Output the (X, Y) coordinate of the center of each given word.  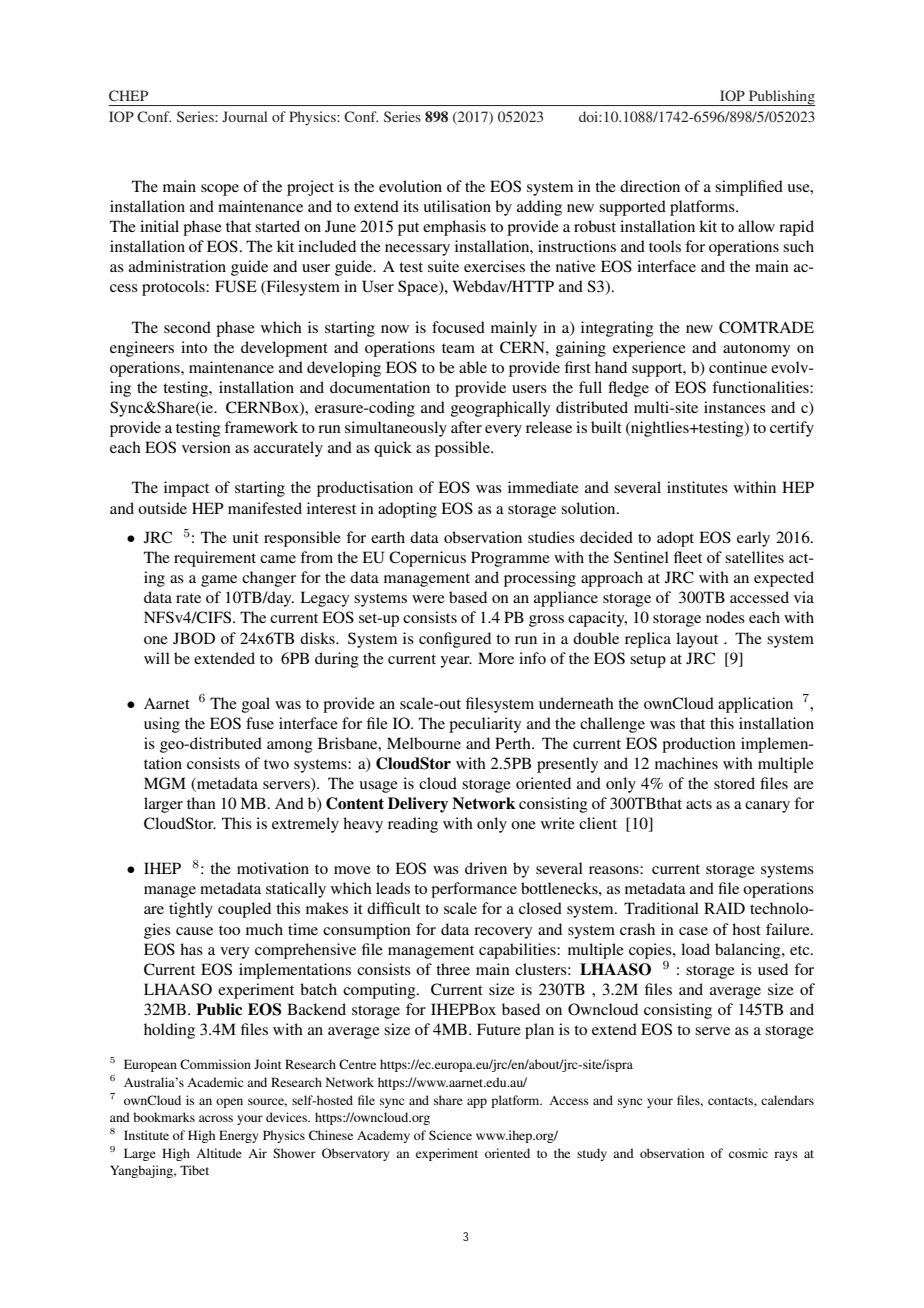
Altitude (219, 1153)
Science (450, 1135)
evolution (410, 186)
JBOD (194, 638)
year (456, 662)
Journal (245, 116)
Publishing (781, 98)
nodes (725, 617)
